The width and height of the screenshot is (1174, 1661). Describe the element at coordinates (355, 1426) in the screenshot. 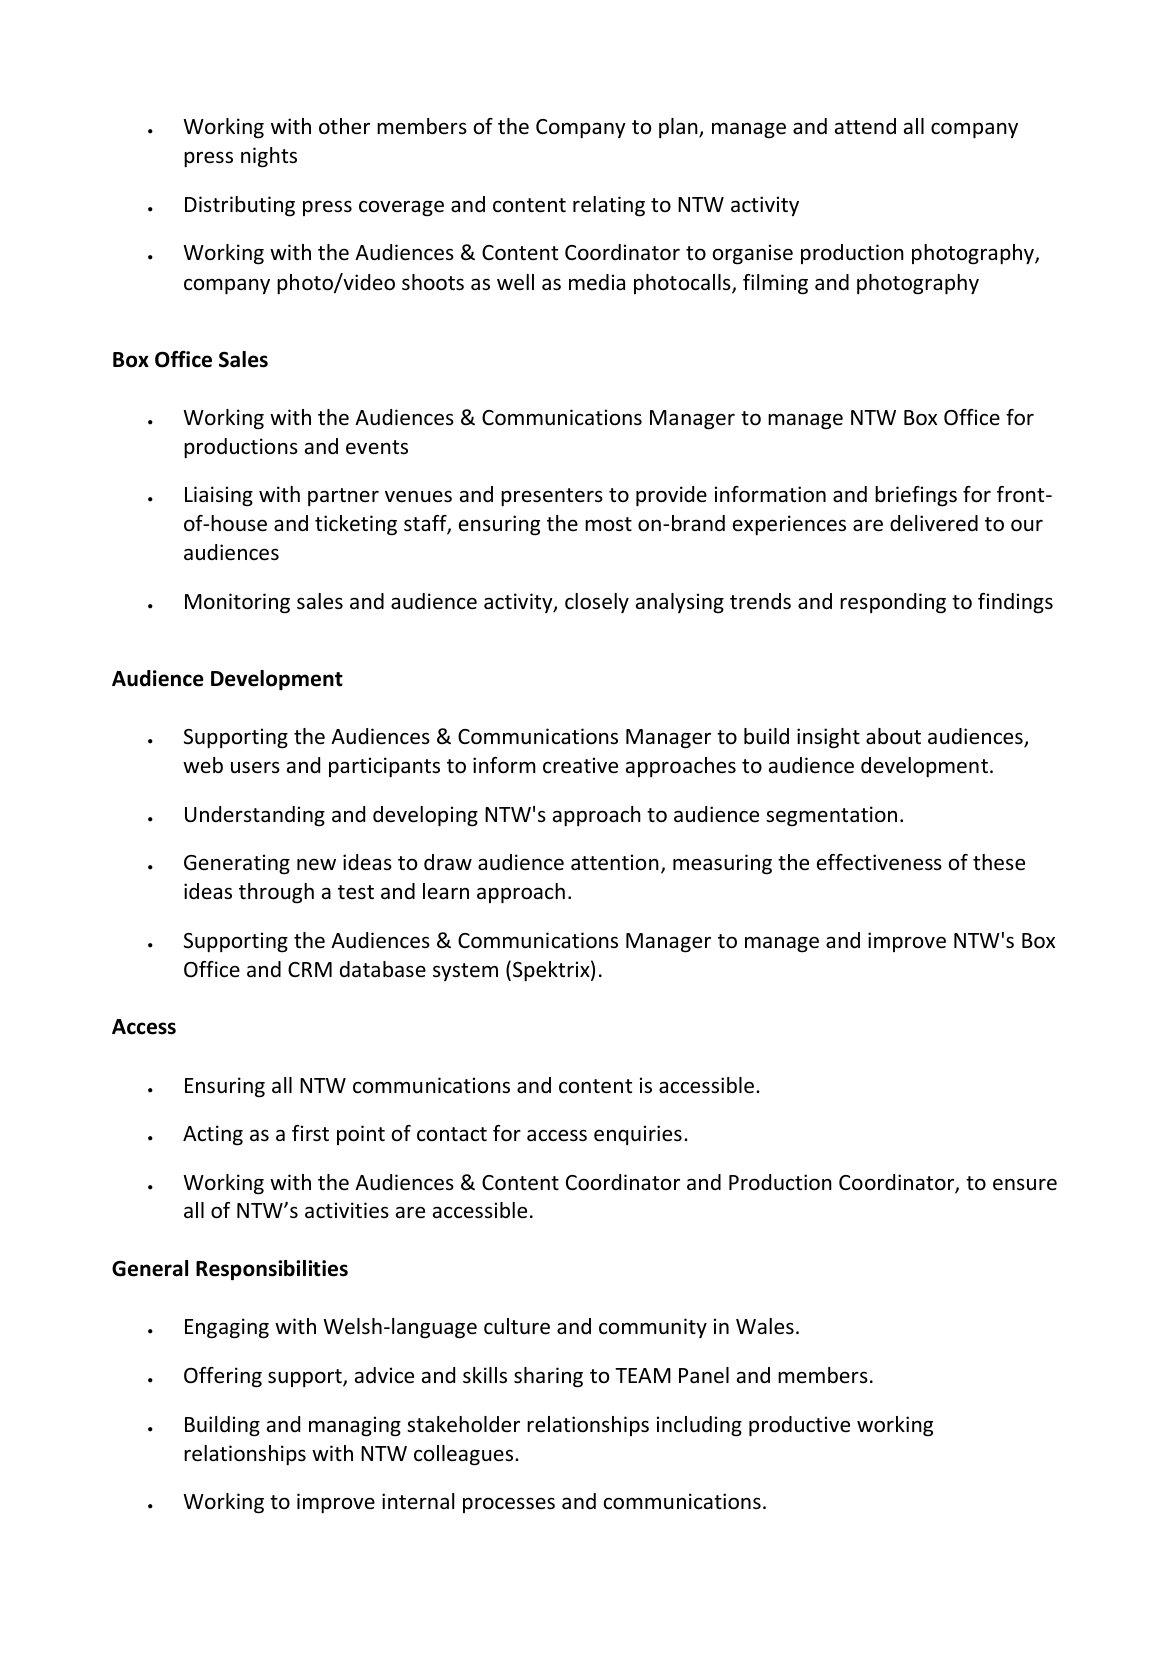

I see `managing` at that location.
